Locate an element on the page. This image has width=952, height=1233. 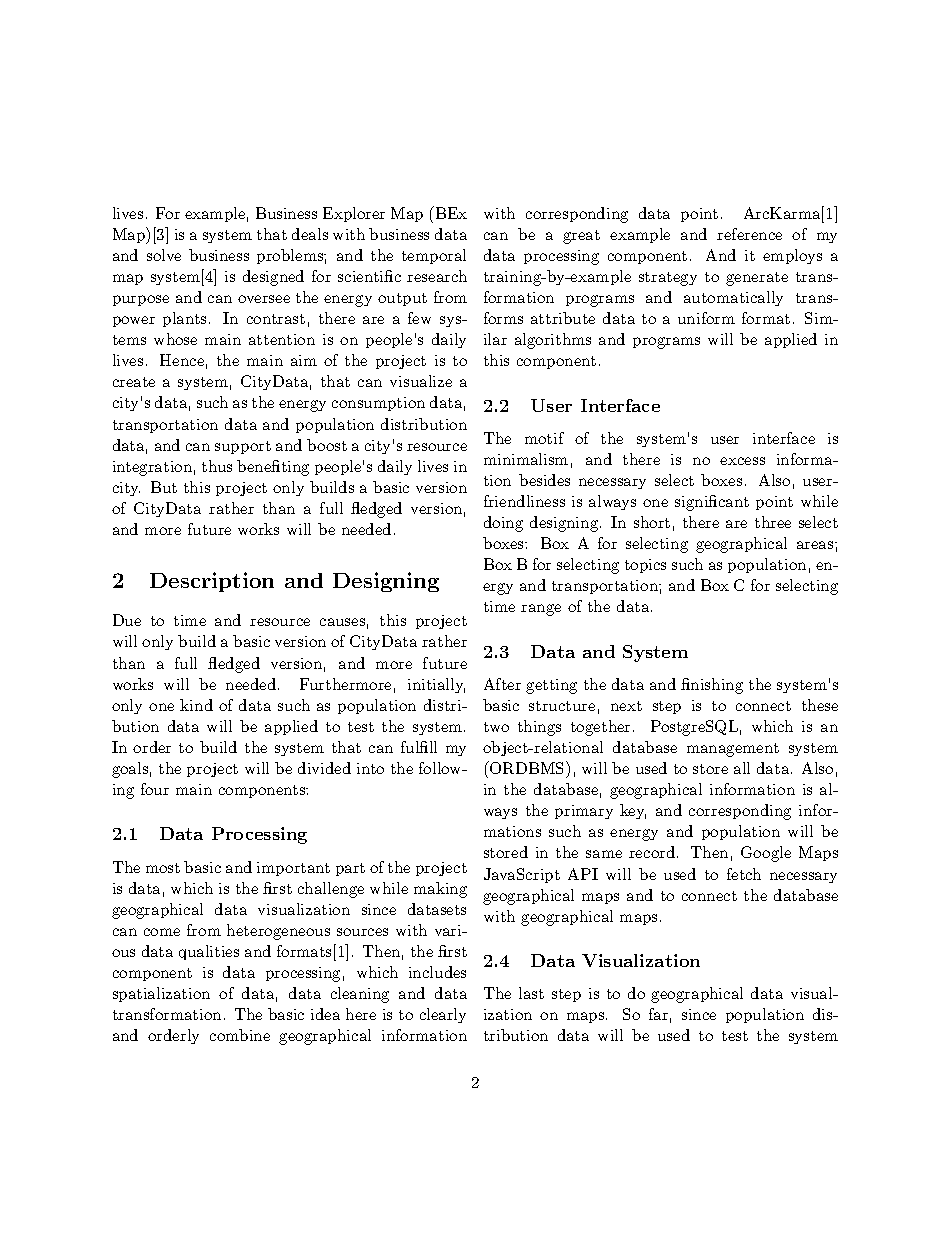
Due is located at coordinates (127, 620).
